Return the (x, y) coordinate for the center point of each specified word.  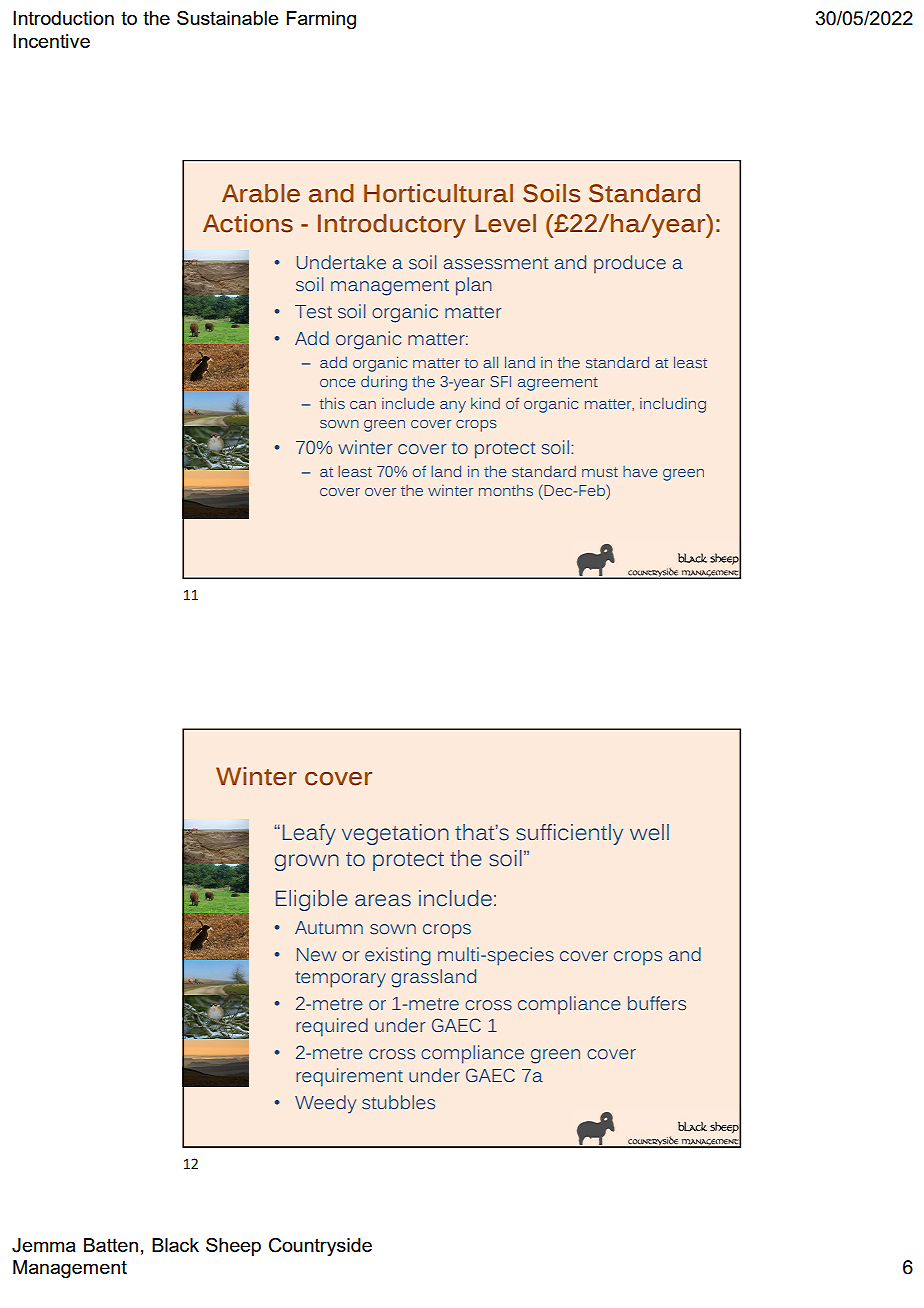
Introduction (63, 18)
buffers (657, 1003)
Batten (111, 1245)
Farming (321, 20)
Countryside (320, 1247)
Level (505, 223)
